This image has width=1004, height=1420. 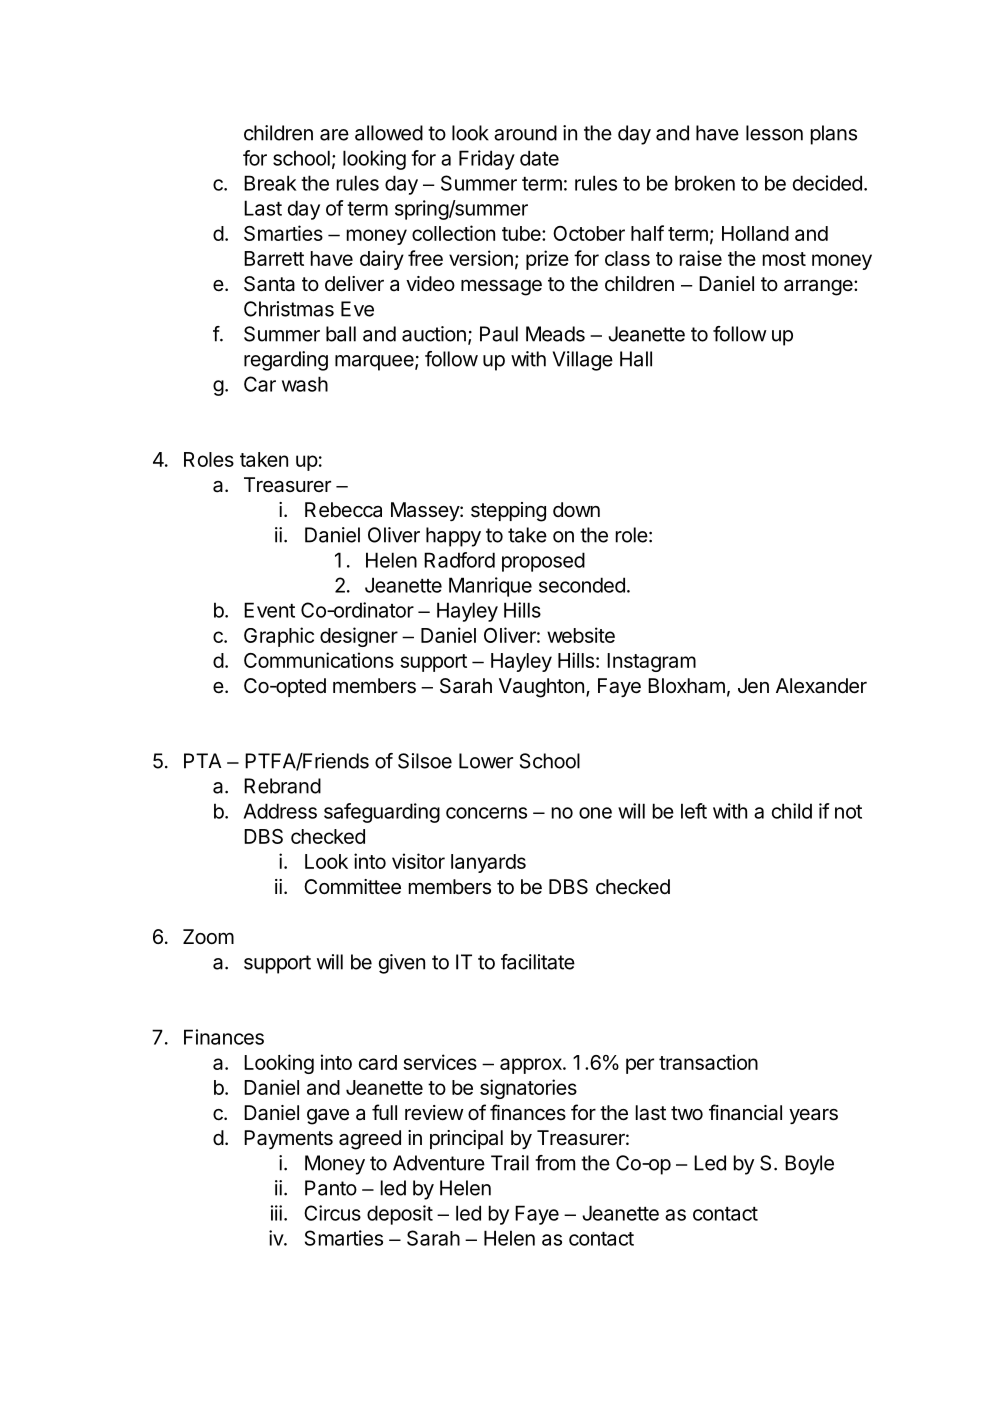 What do you see at coordinates (809, 1165) in the image?
I see `Boyle` at bounding box center [809, 1165].
